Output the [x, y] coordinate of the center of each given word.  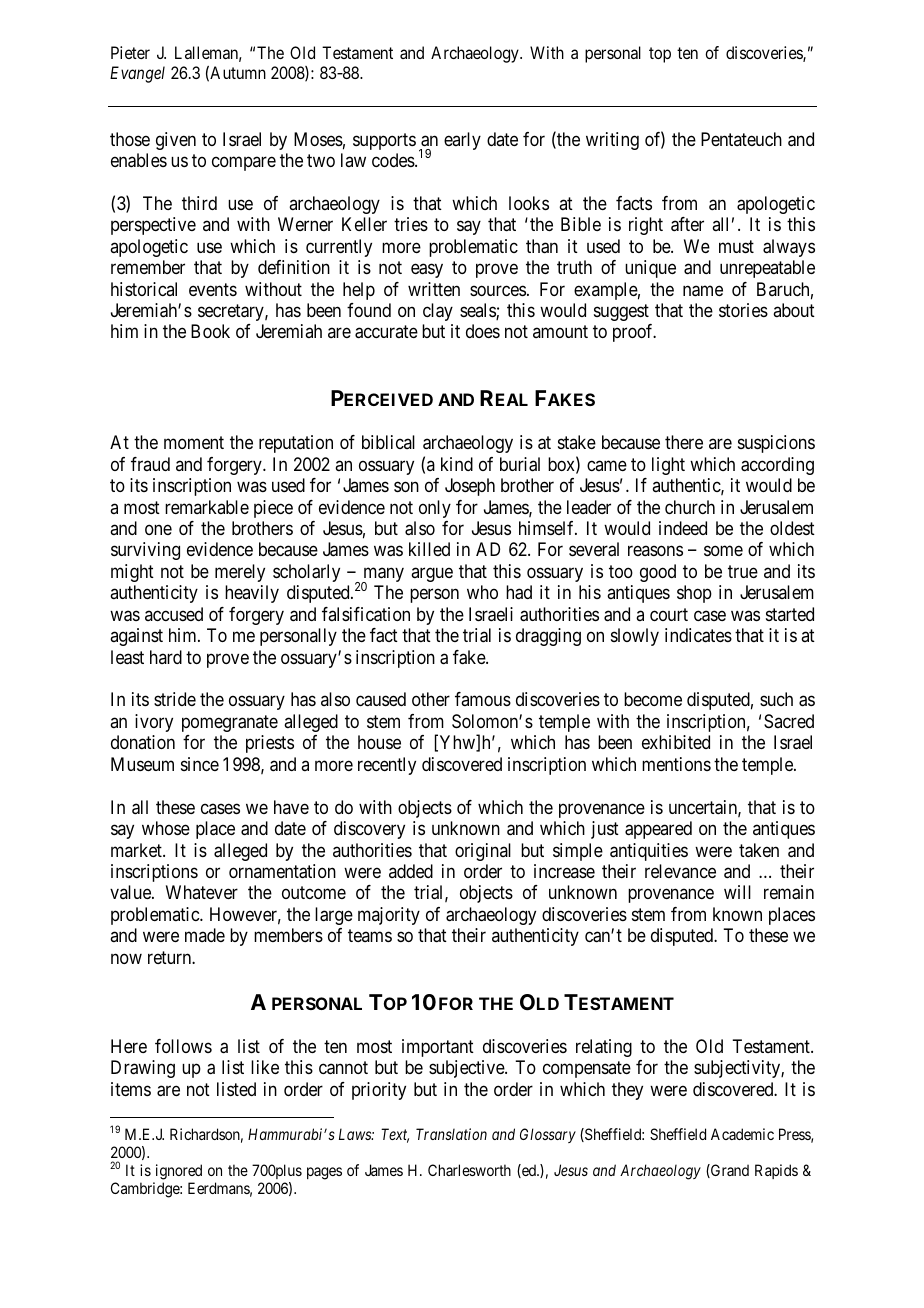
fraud [150, 464]
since [200, 764]
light [668, 466]
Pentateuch [741, 139]
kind [457, 464]
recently [387, 766]
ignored [179, 1172]
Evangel [137, 74]
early [462, 141]
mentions [676, 764]
